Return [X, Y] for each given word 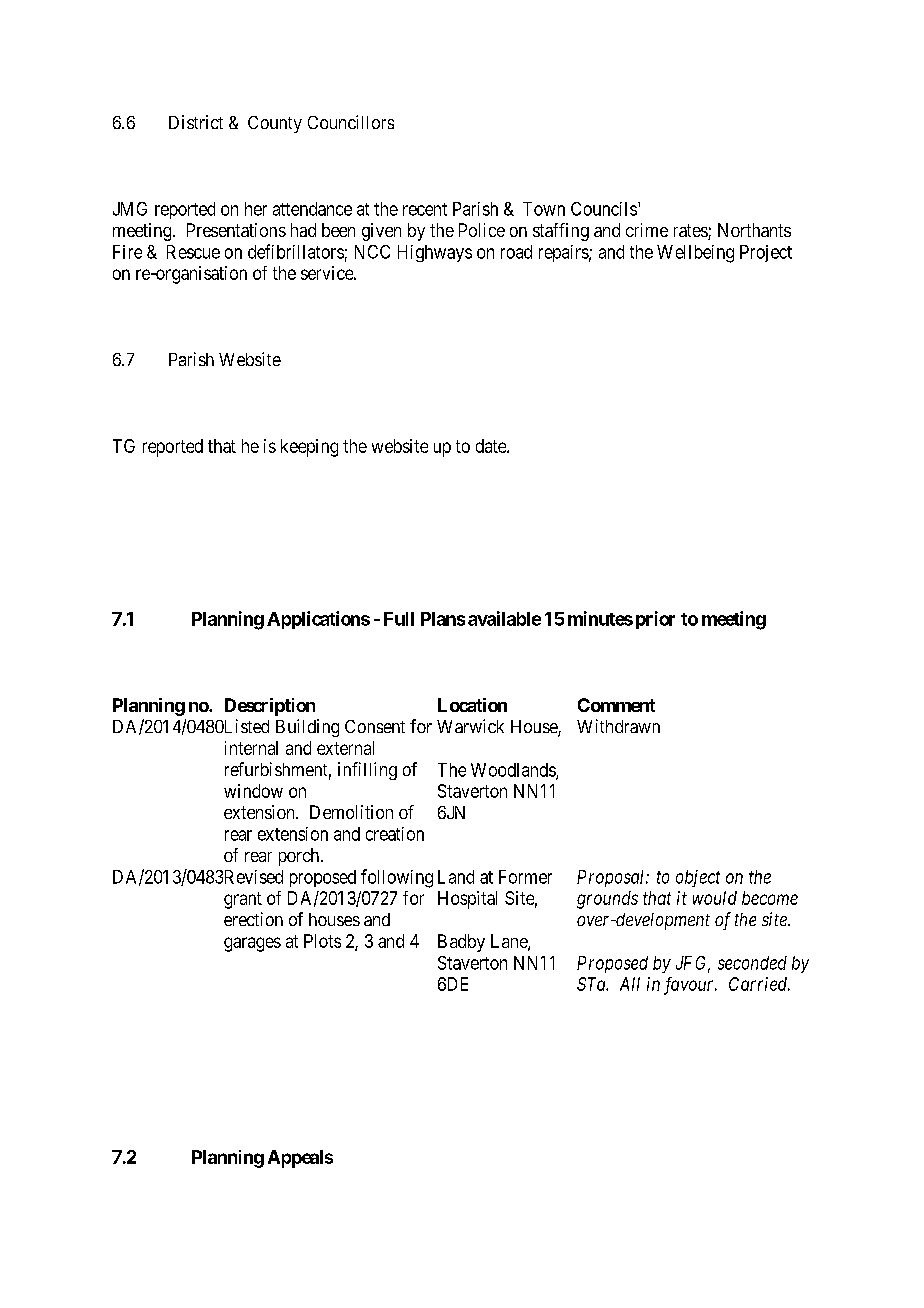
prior [655, 620]
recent [425, 209]
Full [399, 619]
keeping [309, 448]
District [196, 122]
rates [691, 232]
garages [252, 944]
